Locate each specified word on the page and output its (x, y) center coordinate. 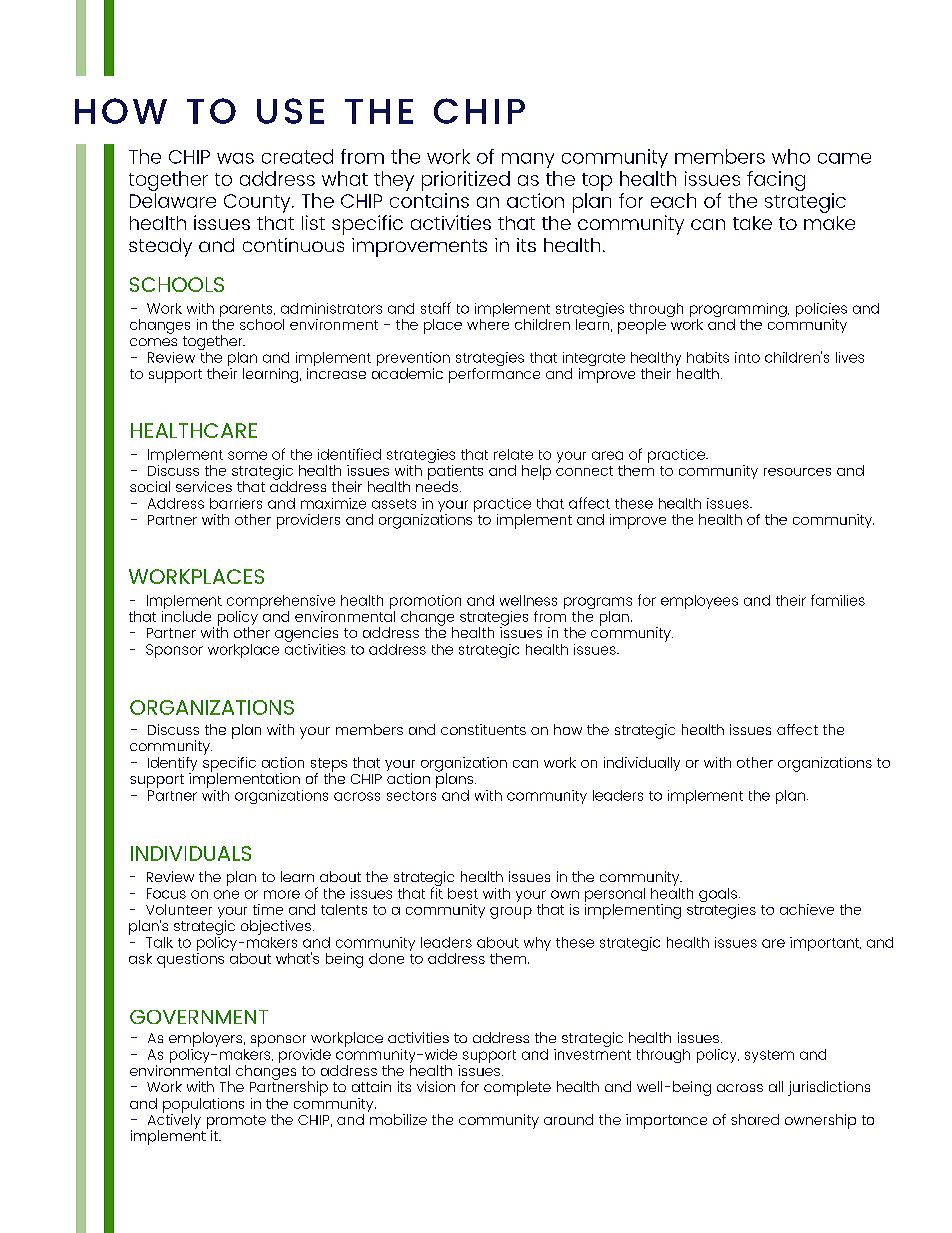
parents (246, 312)
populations (203, 1106)
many (528, 160)
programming (739, 311)
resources (797, 472)
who (791, 156)
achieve (807, 909)
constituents (483, 729)
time (268, 909)
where (488, 323)
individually (642, 764)
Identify (172, 765)
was (235, 158)
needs (437, 485)
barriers (236, 503)
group (511, 913)
